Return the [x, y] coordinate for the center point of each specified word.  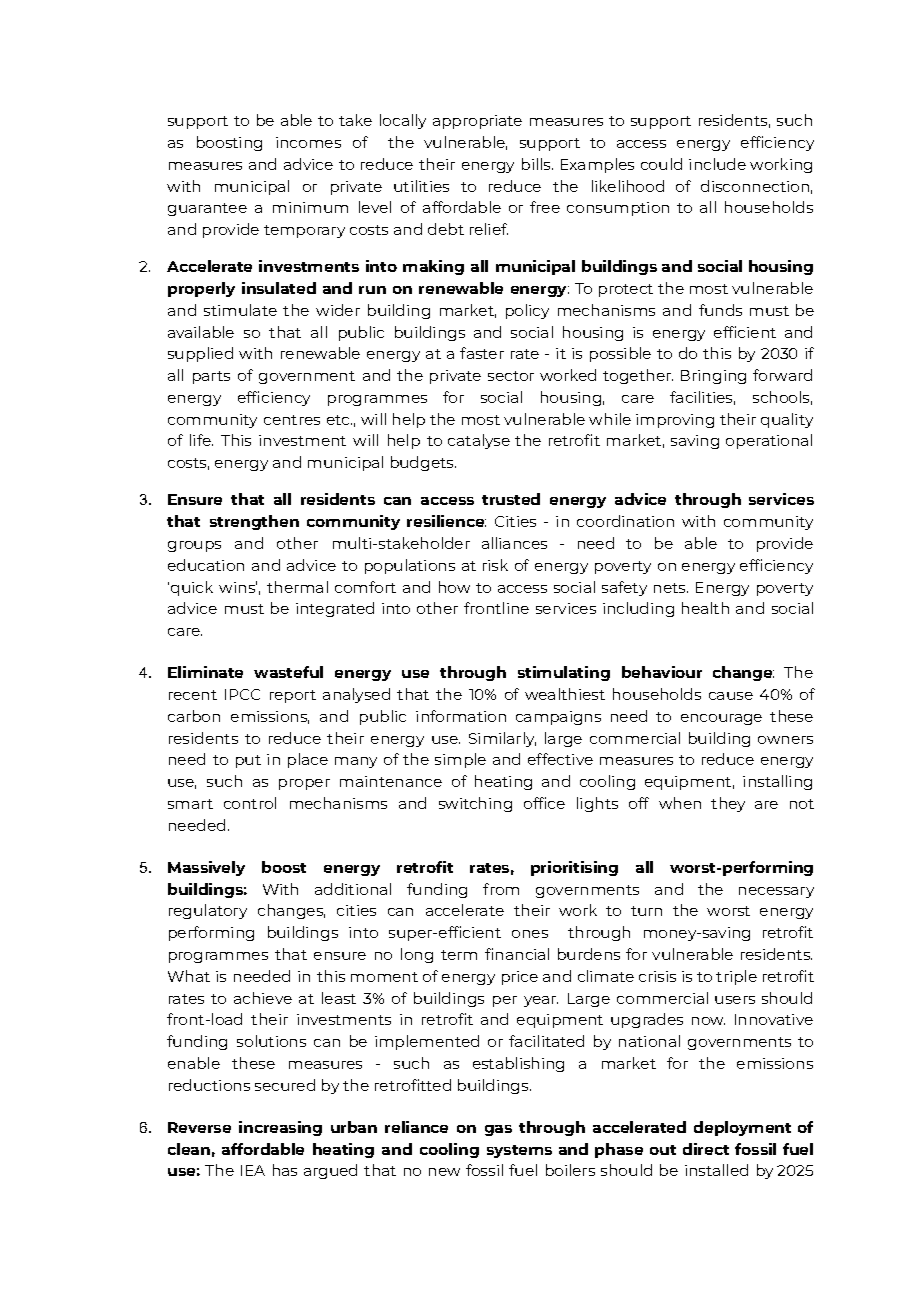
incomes [308, 142]
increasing [280, 1128]
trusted [511, 499]
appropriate [477, 122]
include [717, 164]
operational [769, 441]
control [250, 803]
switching [475, 804]
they [728, 804]
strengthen [254, 522]
